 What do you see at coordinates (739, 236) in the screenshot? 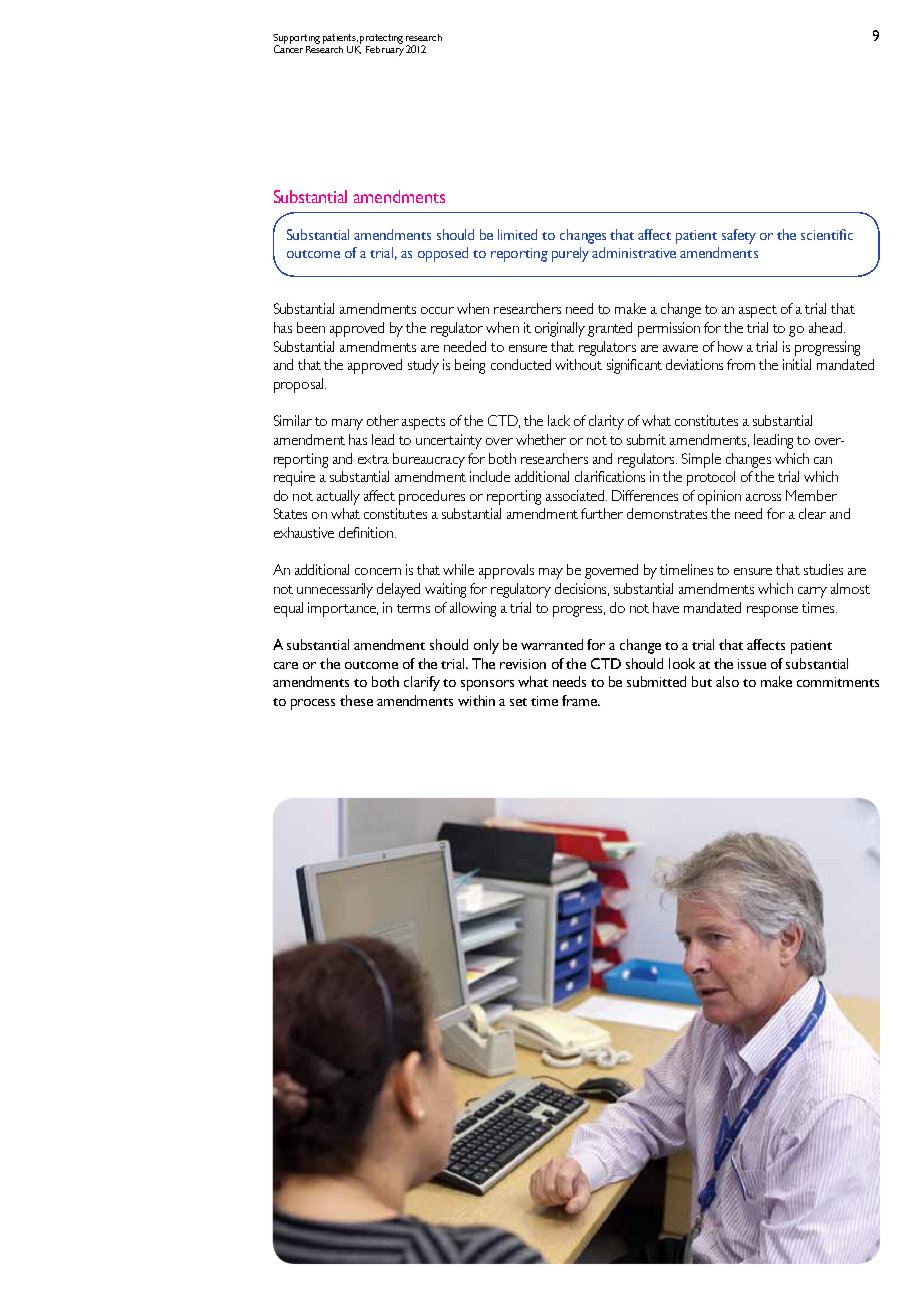
I see `safety` at bounding box center [739, 236].
